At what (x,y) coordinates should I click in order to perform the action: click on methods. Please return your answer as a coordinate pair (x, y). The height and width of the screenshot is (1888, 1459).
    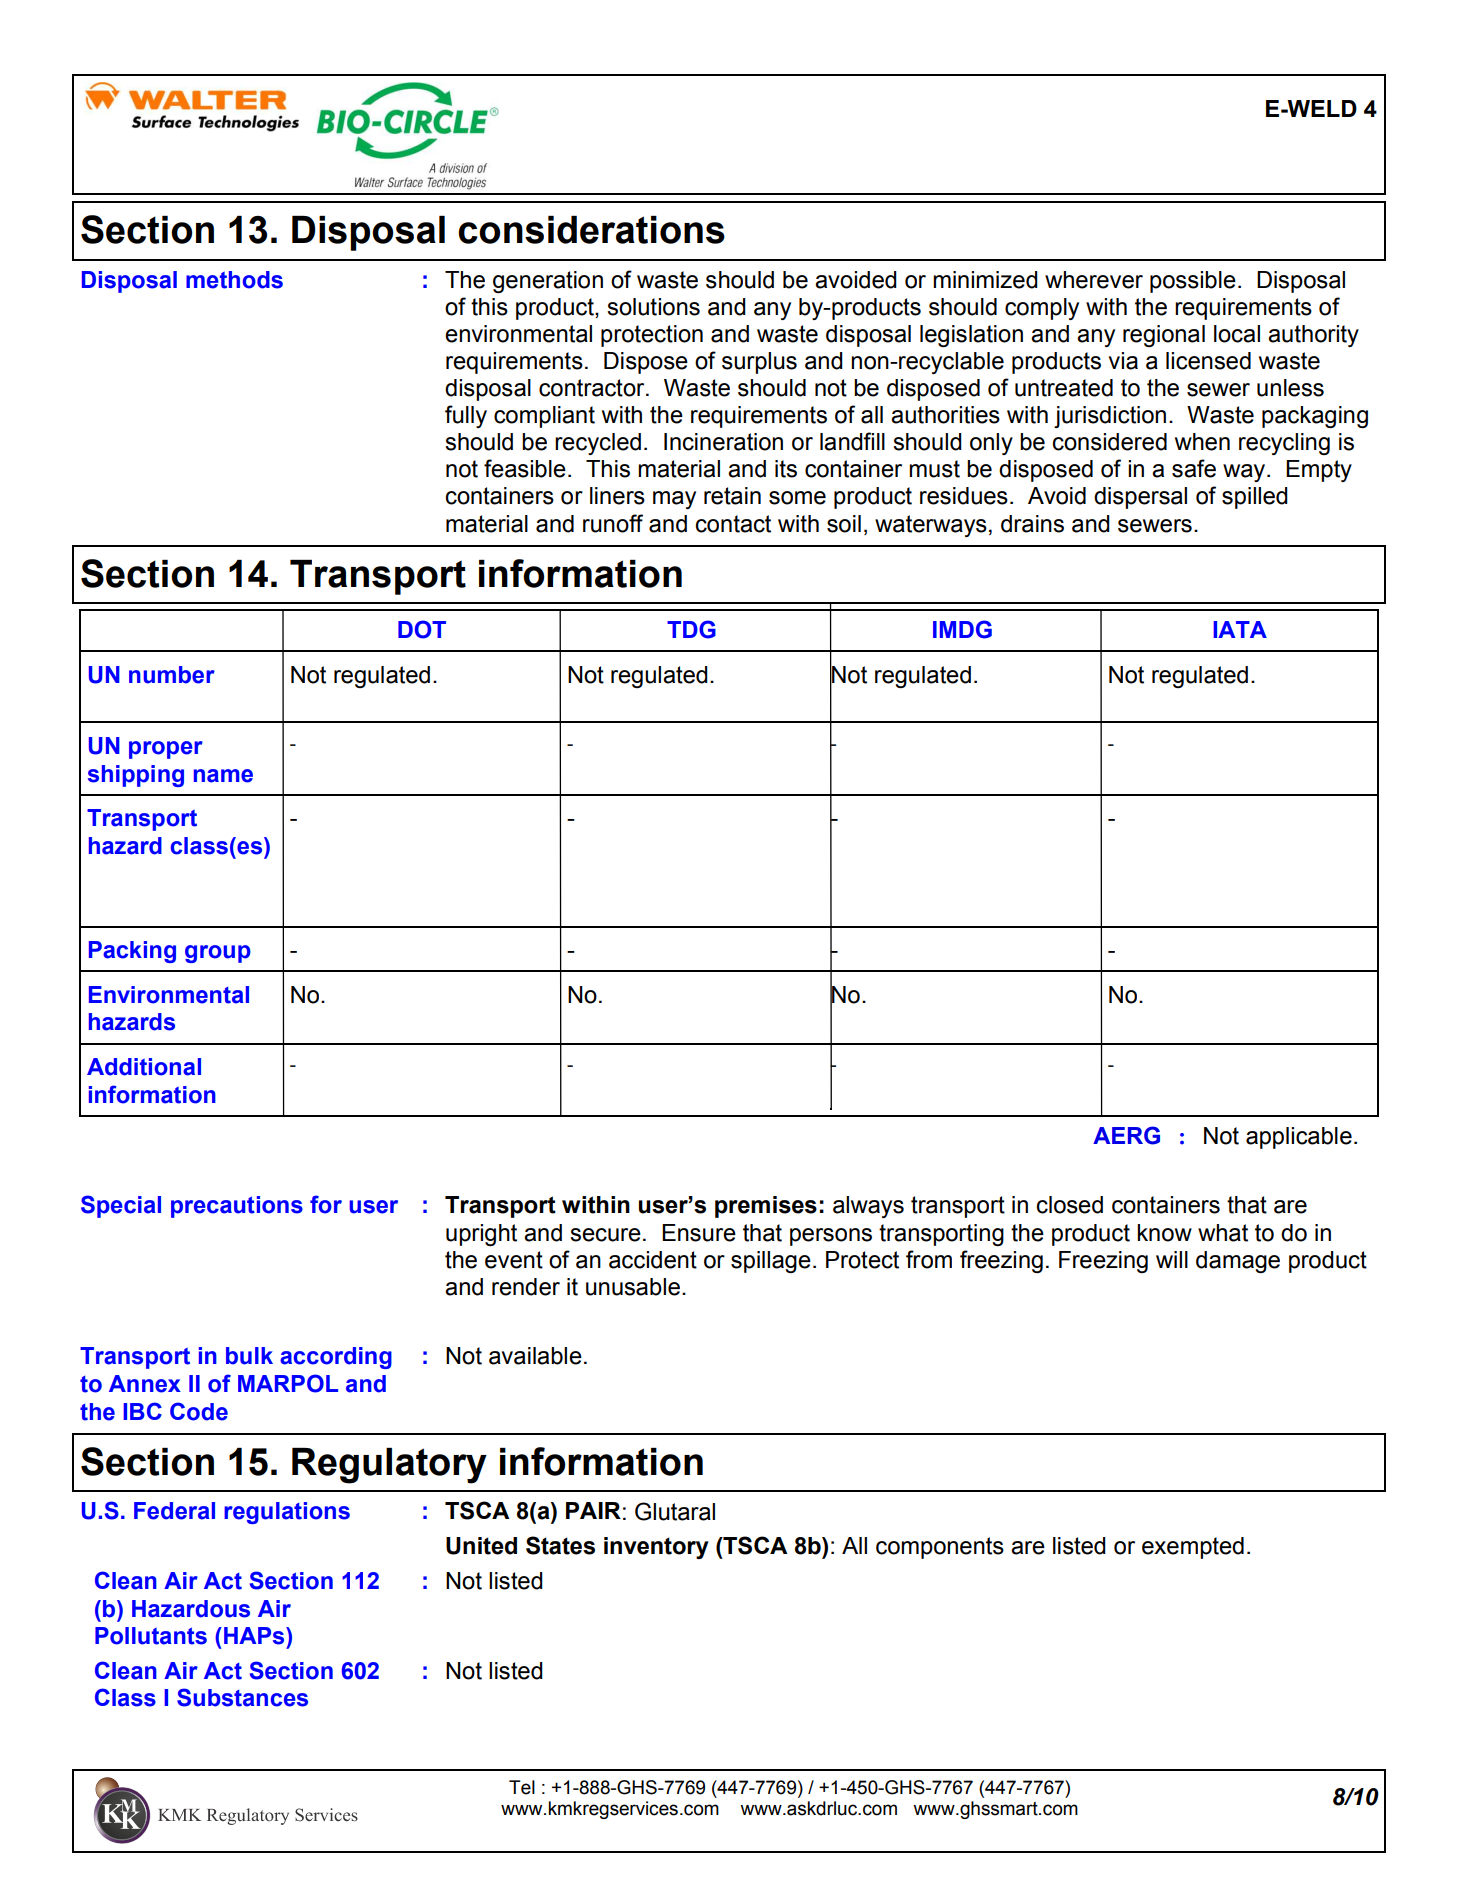
    Looking at the image, I should click on (234, 280).
